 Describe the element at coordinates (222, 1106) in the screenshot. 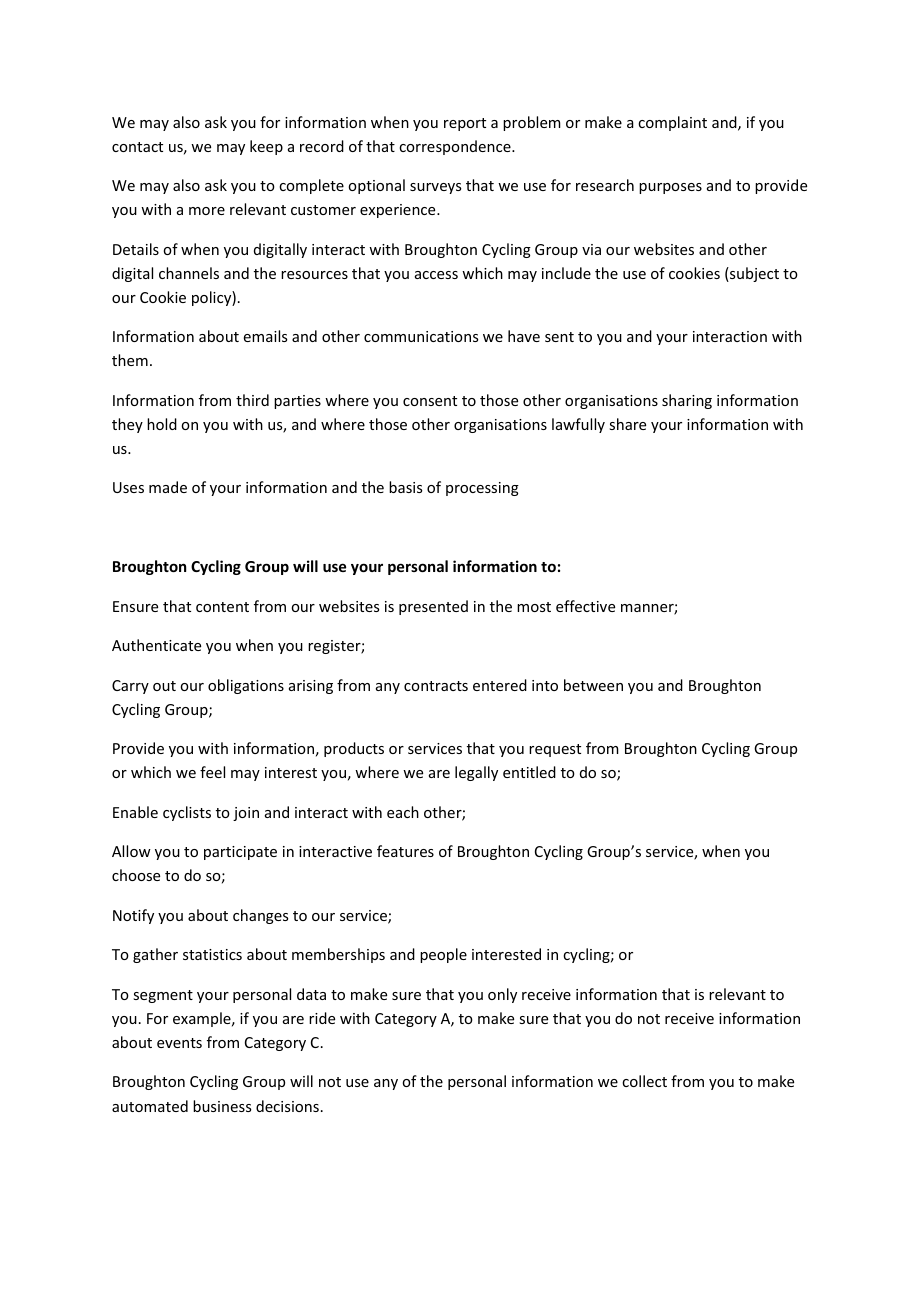

I see `business` at that location.
